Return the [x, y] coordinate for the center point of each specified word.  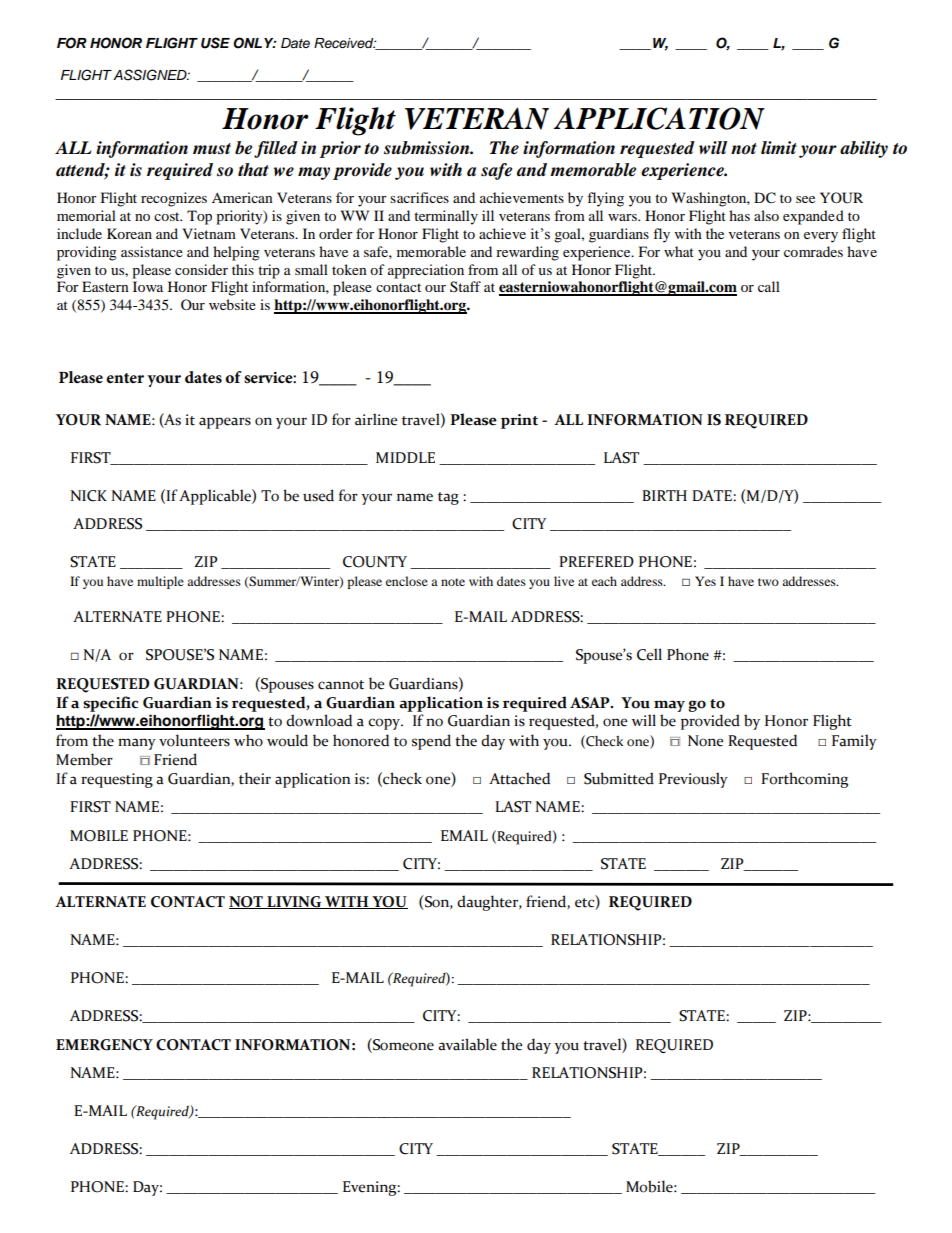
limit [779, 147]
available [467, 1044]
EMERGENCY [104, 1045]
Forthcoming [804, 780]
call [769, 286]
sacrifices [419, 197]
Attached [519, 778]
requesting [117, 780]
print [519, 421]
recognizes [174, 199]
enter [125, 378]
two [768, 582]
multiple [160, 582]
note [453, 582]
